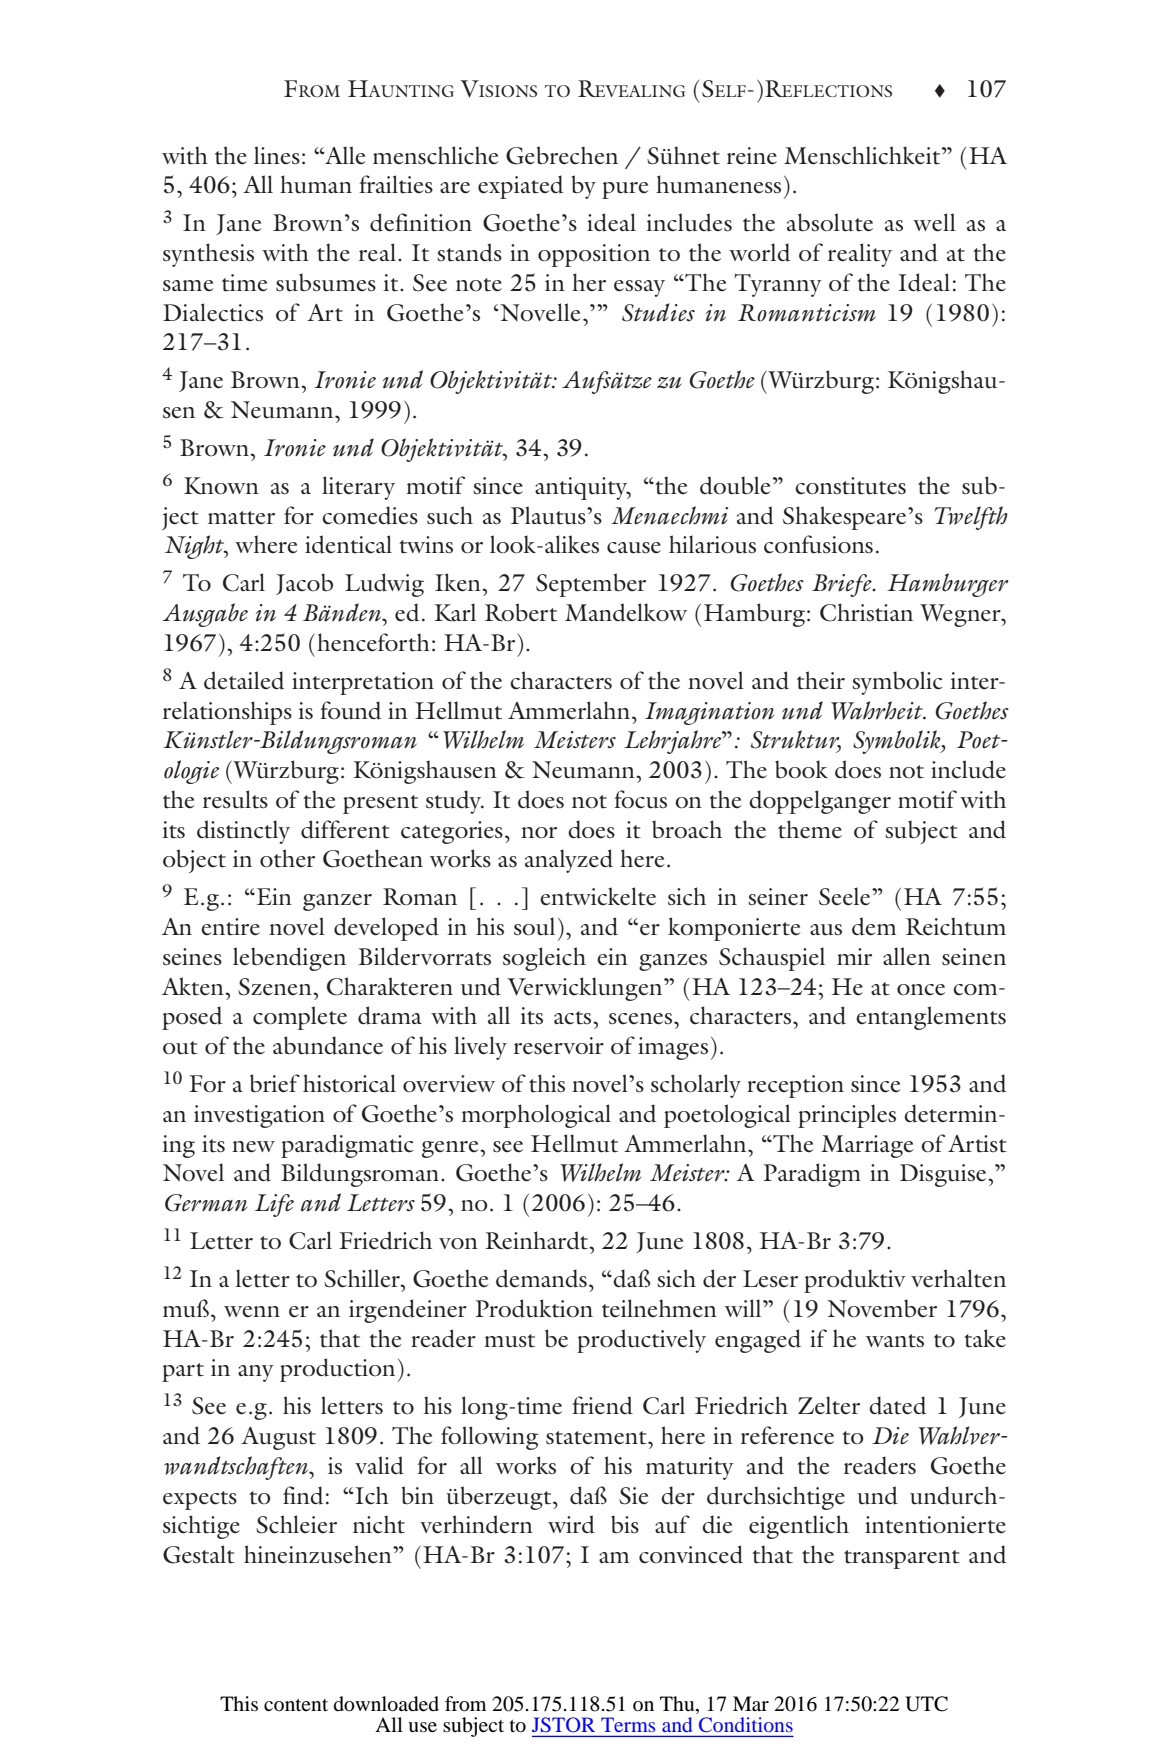 This document has width=1169, height=1754. I want to click on mir, so click(854, 956).
